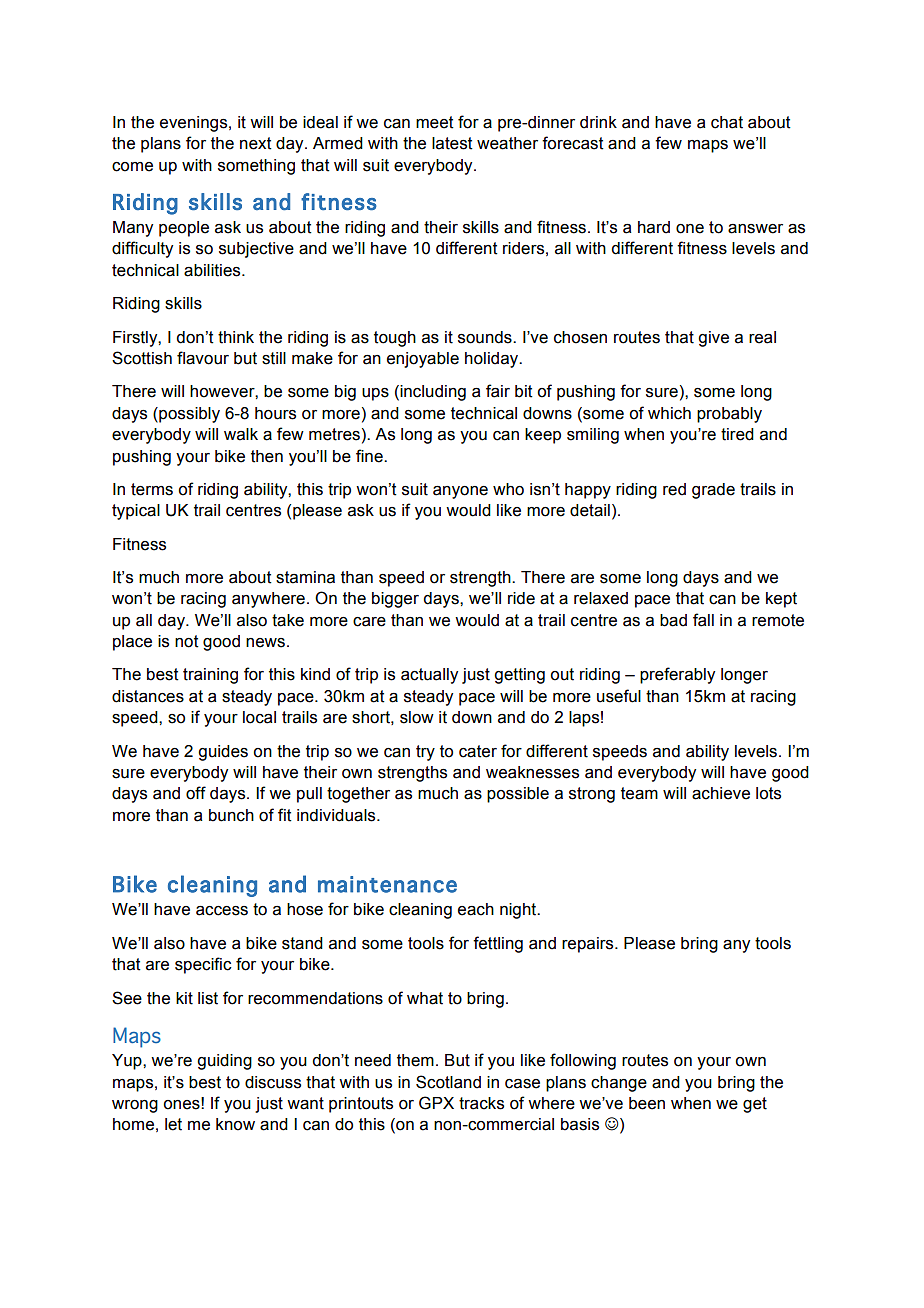  Describe the element at coordinates (727, 122) in the screenshot. I see `chat` at that location.
